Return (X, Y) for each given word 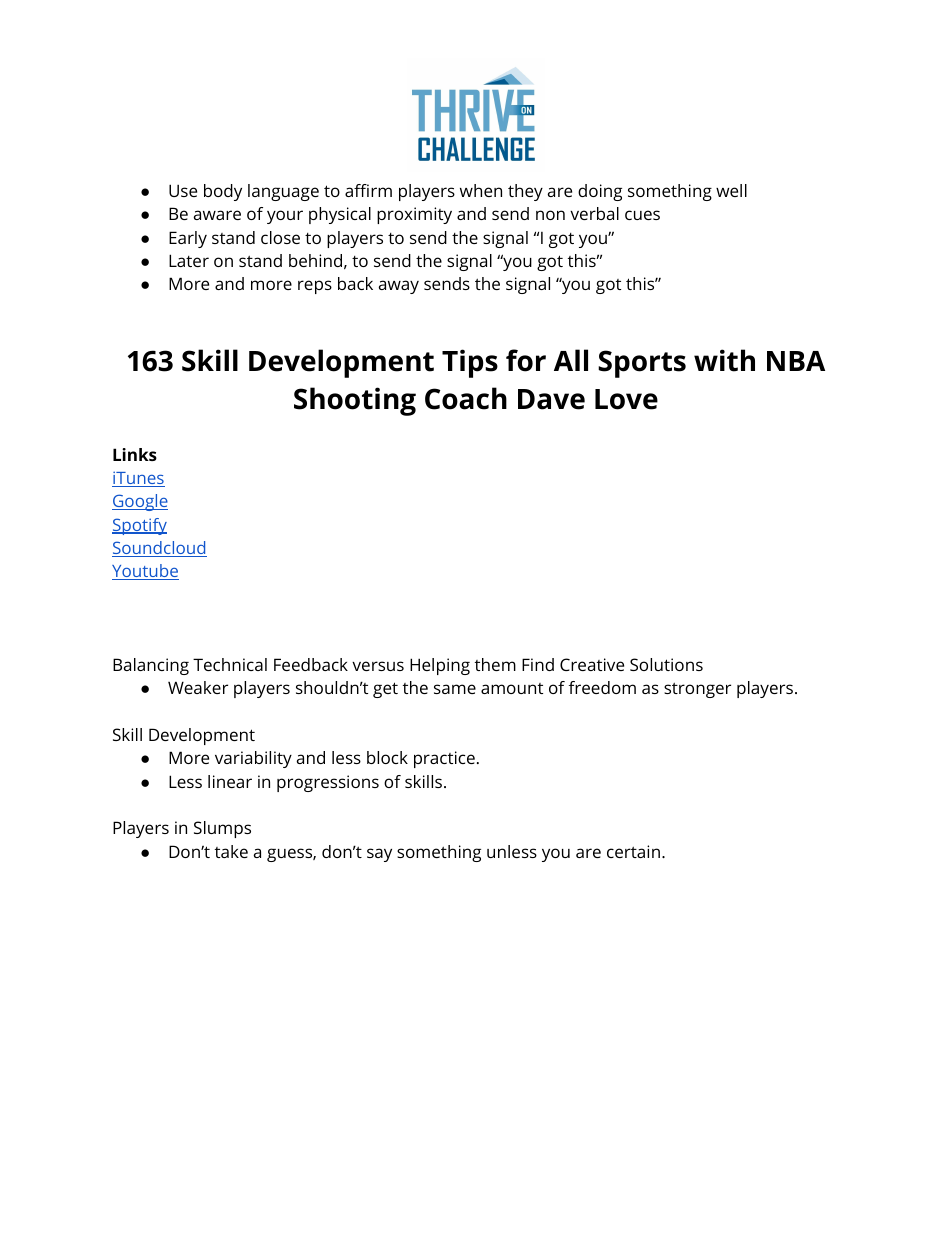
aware (217, 215)
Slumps (222, 829)
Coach (466, 398)
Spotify (139, 526)
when (481, 190)
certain (633, 851)
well (731, 190)
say (379, 855)
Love (626, 399)
